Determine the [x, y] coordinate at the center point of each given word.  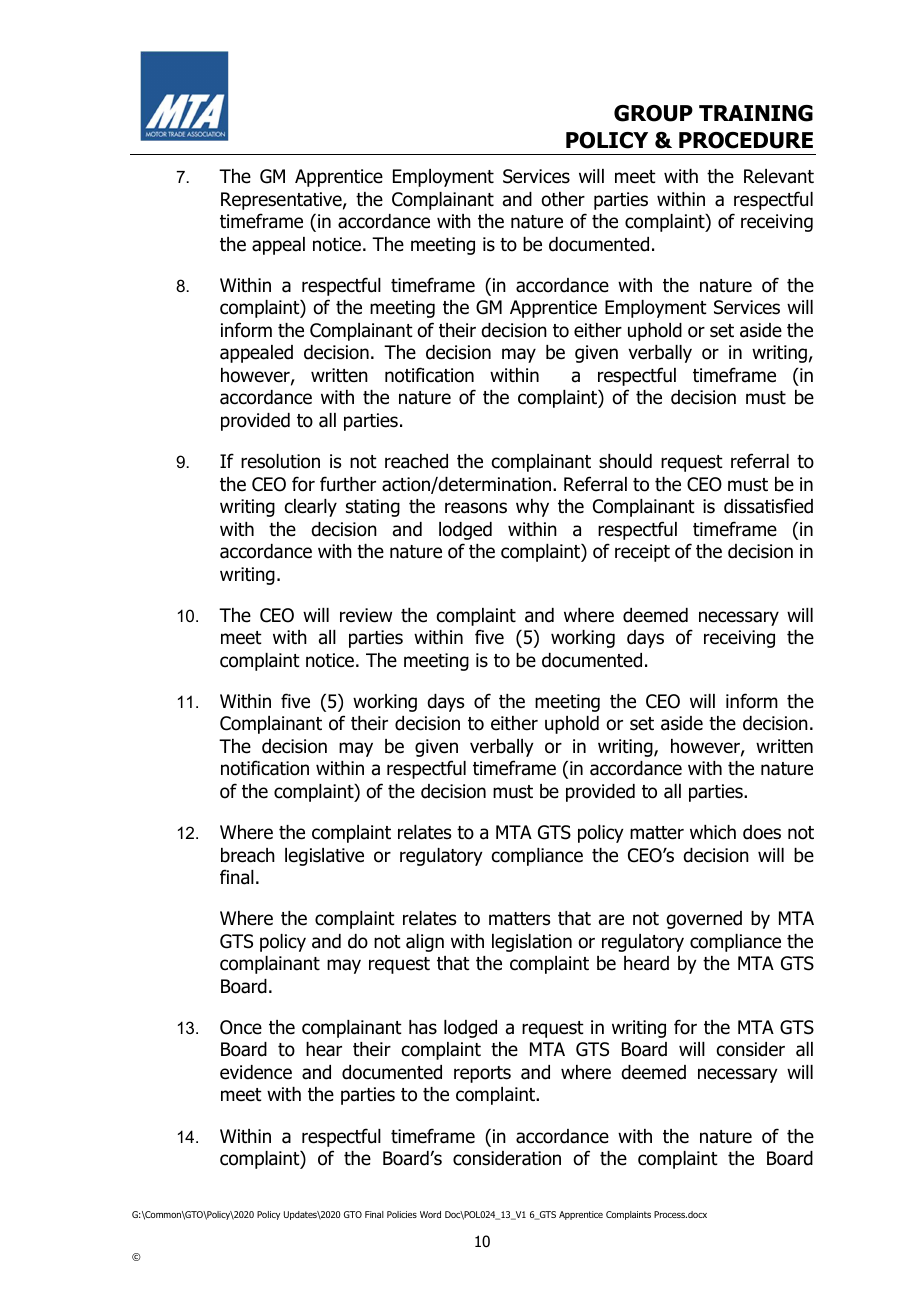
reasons [476, 508]
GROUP [653, 113]
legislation [532, 943]
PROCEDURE [746, 140]
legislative [324, 857]
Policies [402, 1214]
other [563, 199]
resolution [280, 461]
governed [704, 920]
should [625, 461]
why [532, 508]
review [366, 615]
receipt [642, 553]
